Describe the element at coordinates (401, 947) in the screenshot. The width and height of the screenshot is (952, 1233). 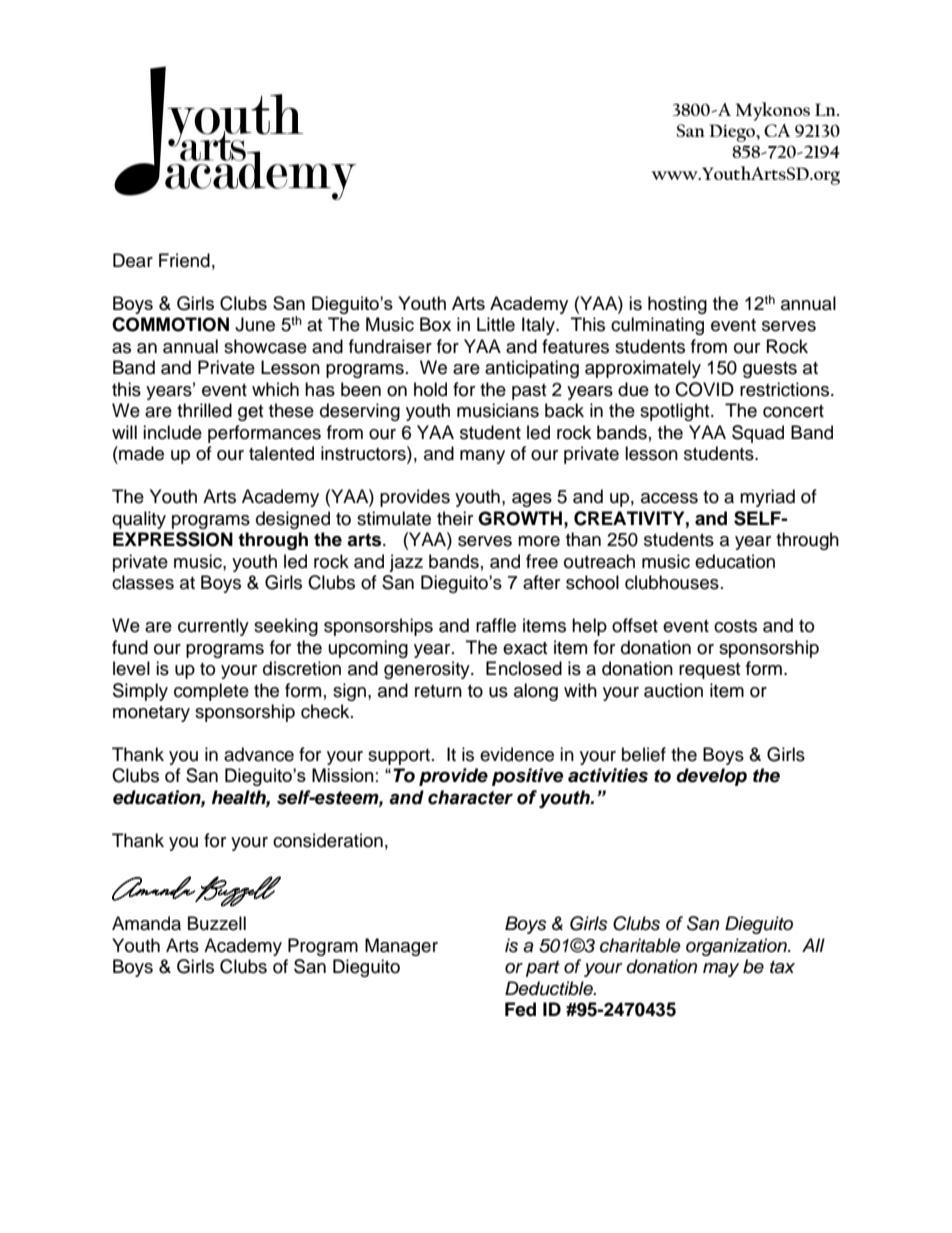
I see `Manager` at that location.
